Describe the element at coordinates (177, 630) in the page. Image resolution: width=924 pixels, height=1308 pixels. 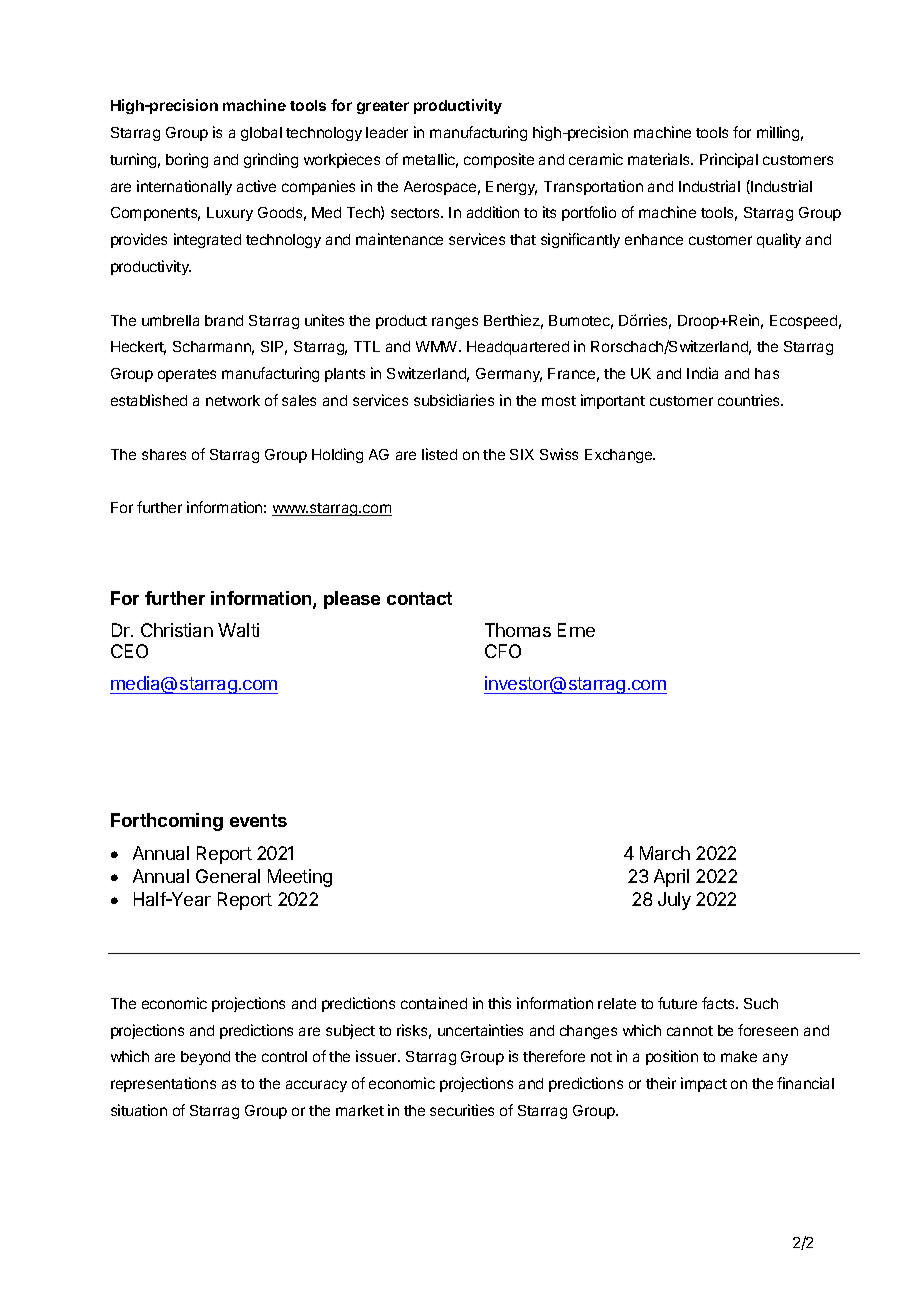
I see `Christian` at that location.
